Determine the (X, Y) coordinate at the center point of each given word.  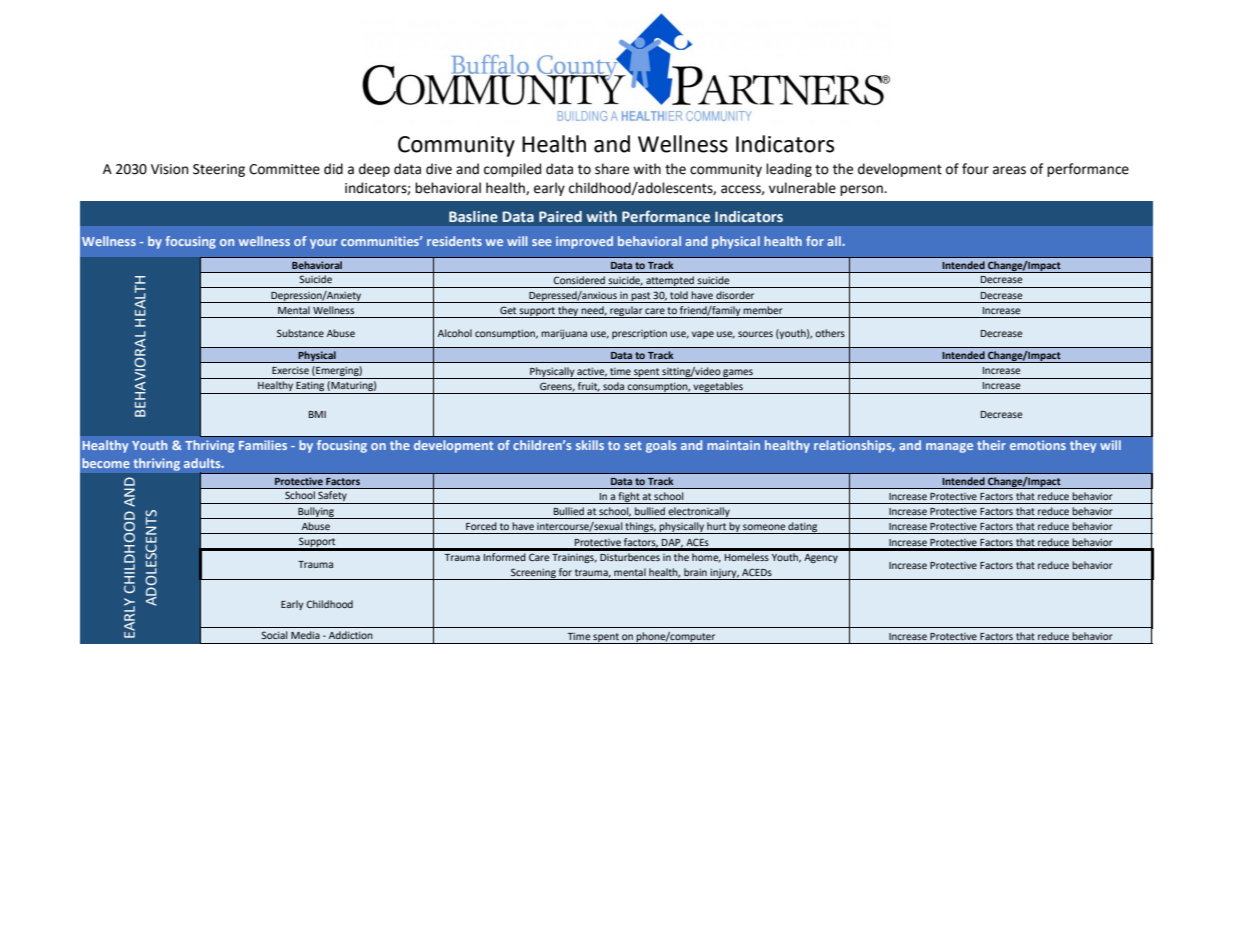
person (862, 190)
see (542, 242)
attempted (670, 282)
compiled (512, 170)
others (830, 333)
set (633, 445)
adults (203, 463)
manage (949, 448)
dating (803, 528)
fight (629, 498)
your (323, 244)
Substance (300, 333)
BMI (317, 414)
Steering (219, 170)
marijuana (564, 334)
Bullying (316, 513)
